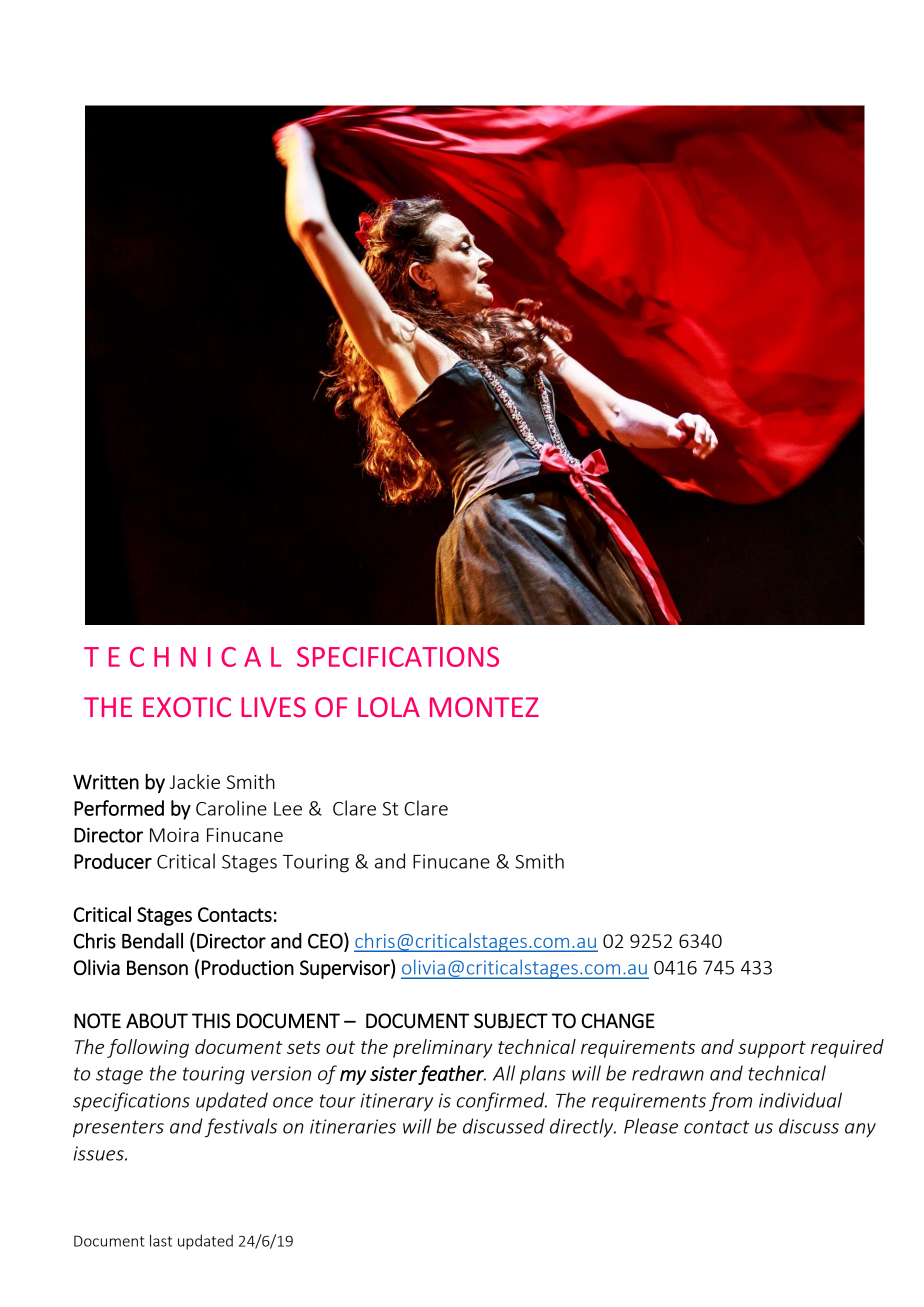  What do you see at coordinates (583, 1128) in the screenshot?
I see `directly` at bounding box center [583, 1128].
